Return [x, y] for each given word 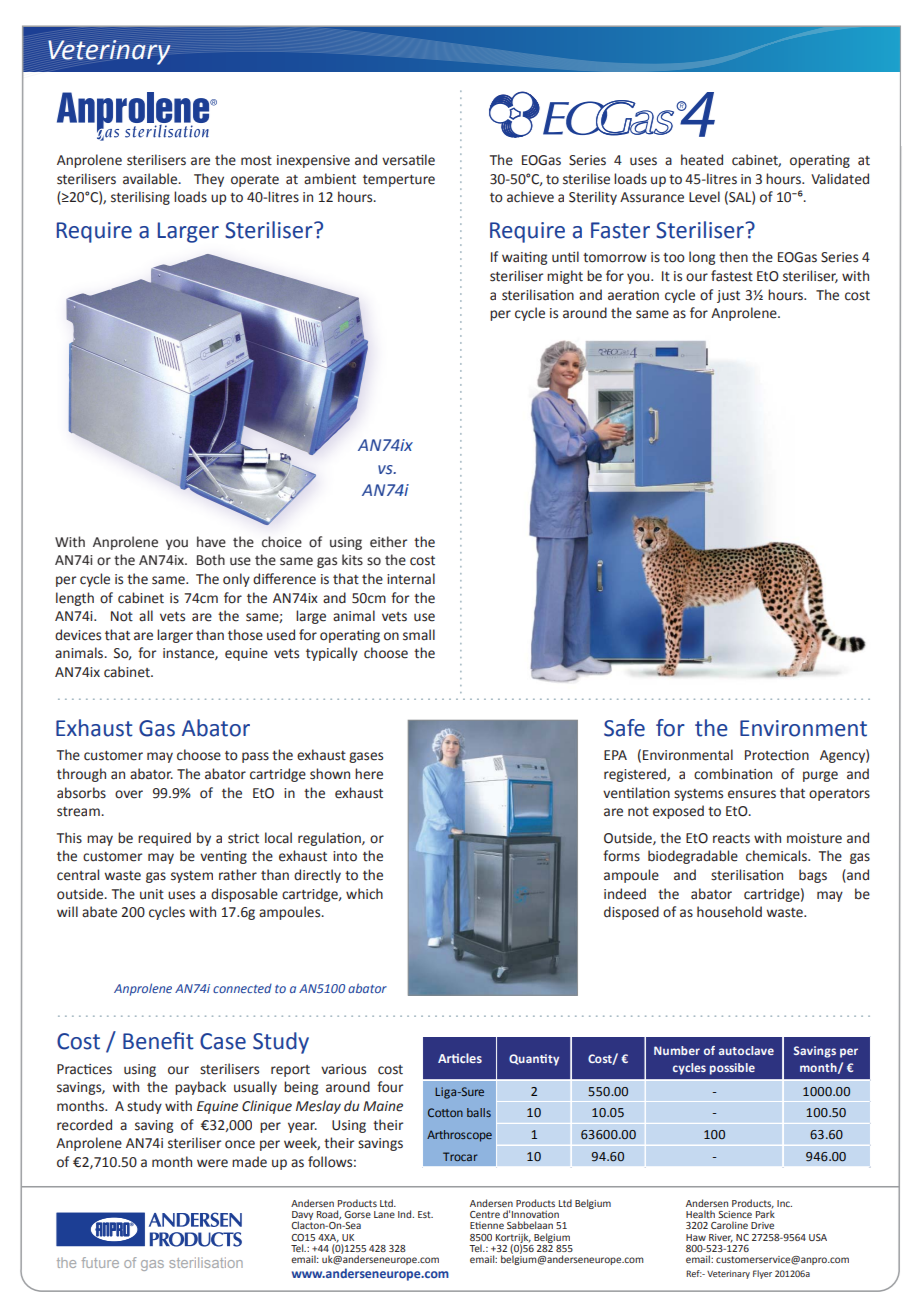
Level [704, 197]
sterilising [140, 198]
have [211, 542]
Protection [777, 755]
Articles [460, 1058]
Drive [762, 1225]
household [729, 912]
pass [255, 757]
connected [242, 988]
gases [366, 757]
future [100, 1262]
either [388, 542]
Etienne [487, 1225]
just [728, 296]
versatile [408, 160]
